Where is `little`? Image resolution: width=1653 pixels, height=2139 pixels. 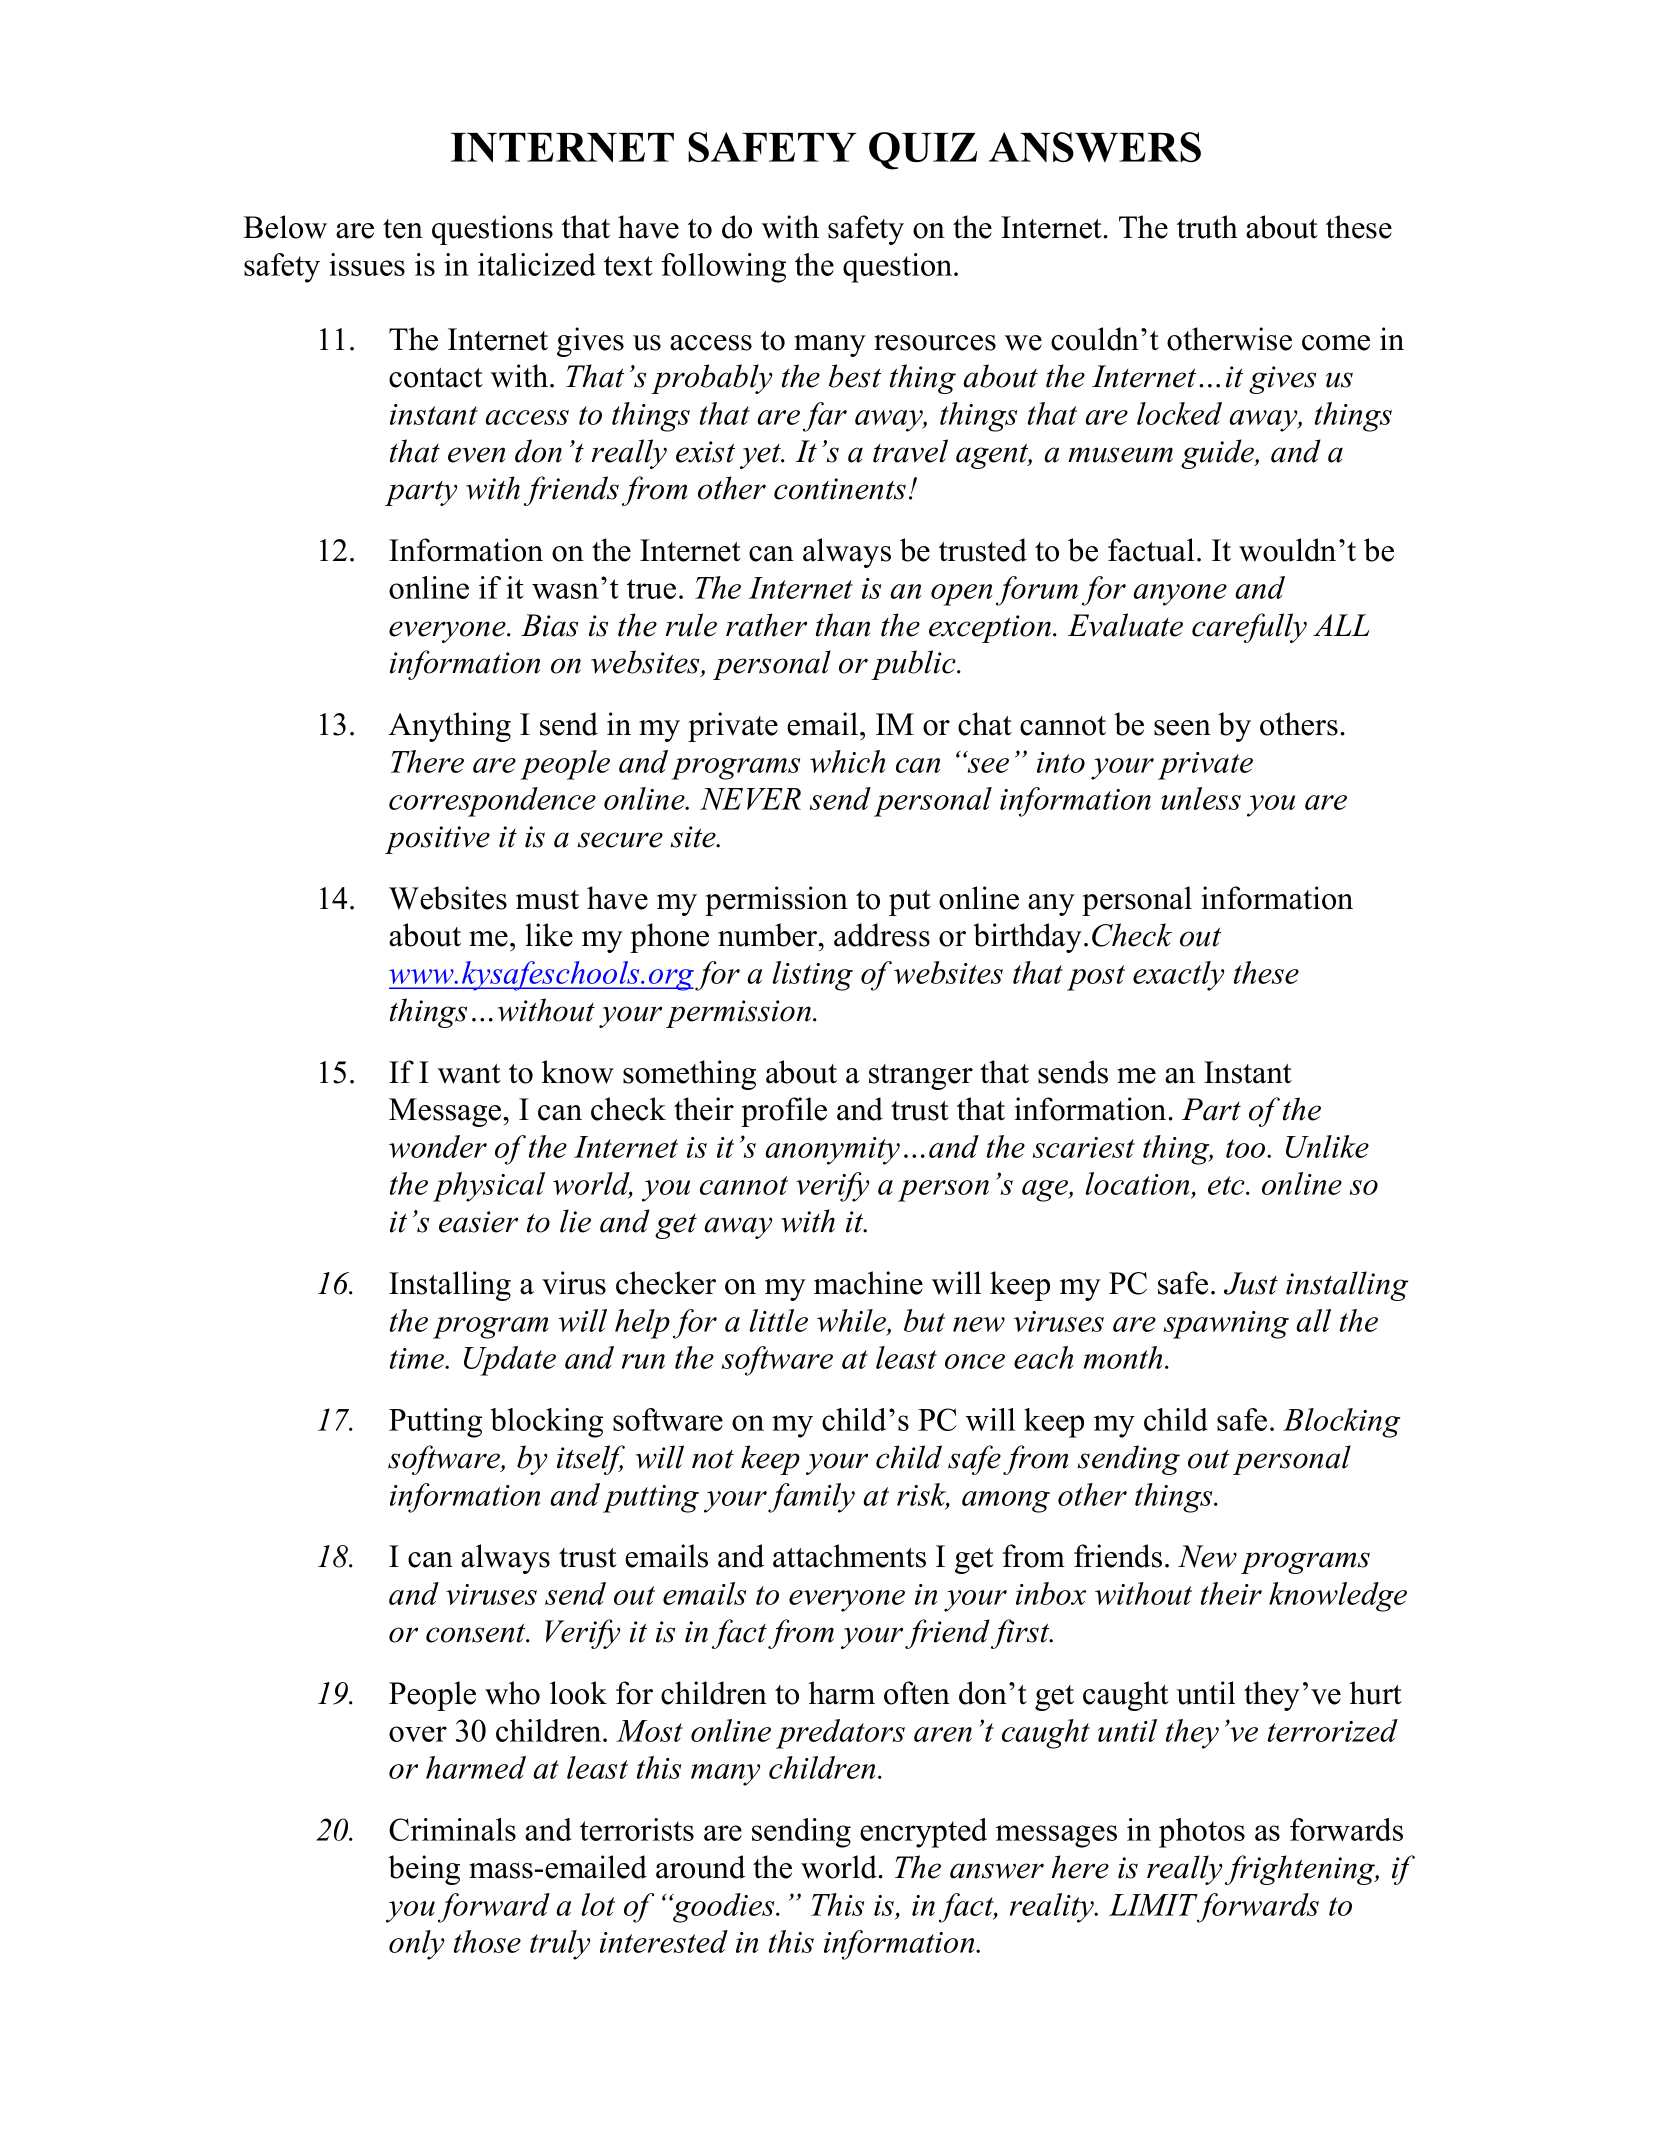
little is located at coordinates (778, 1320).
